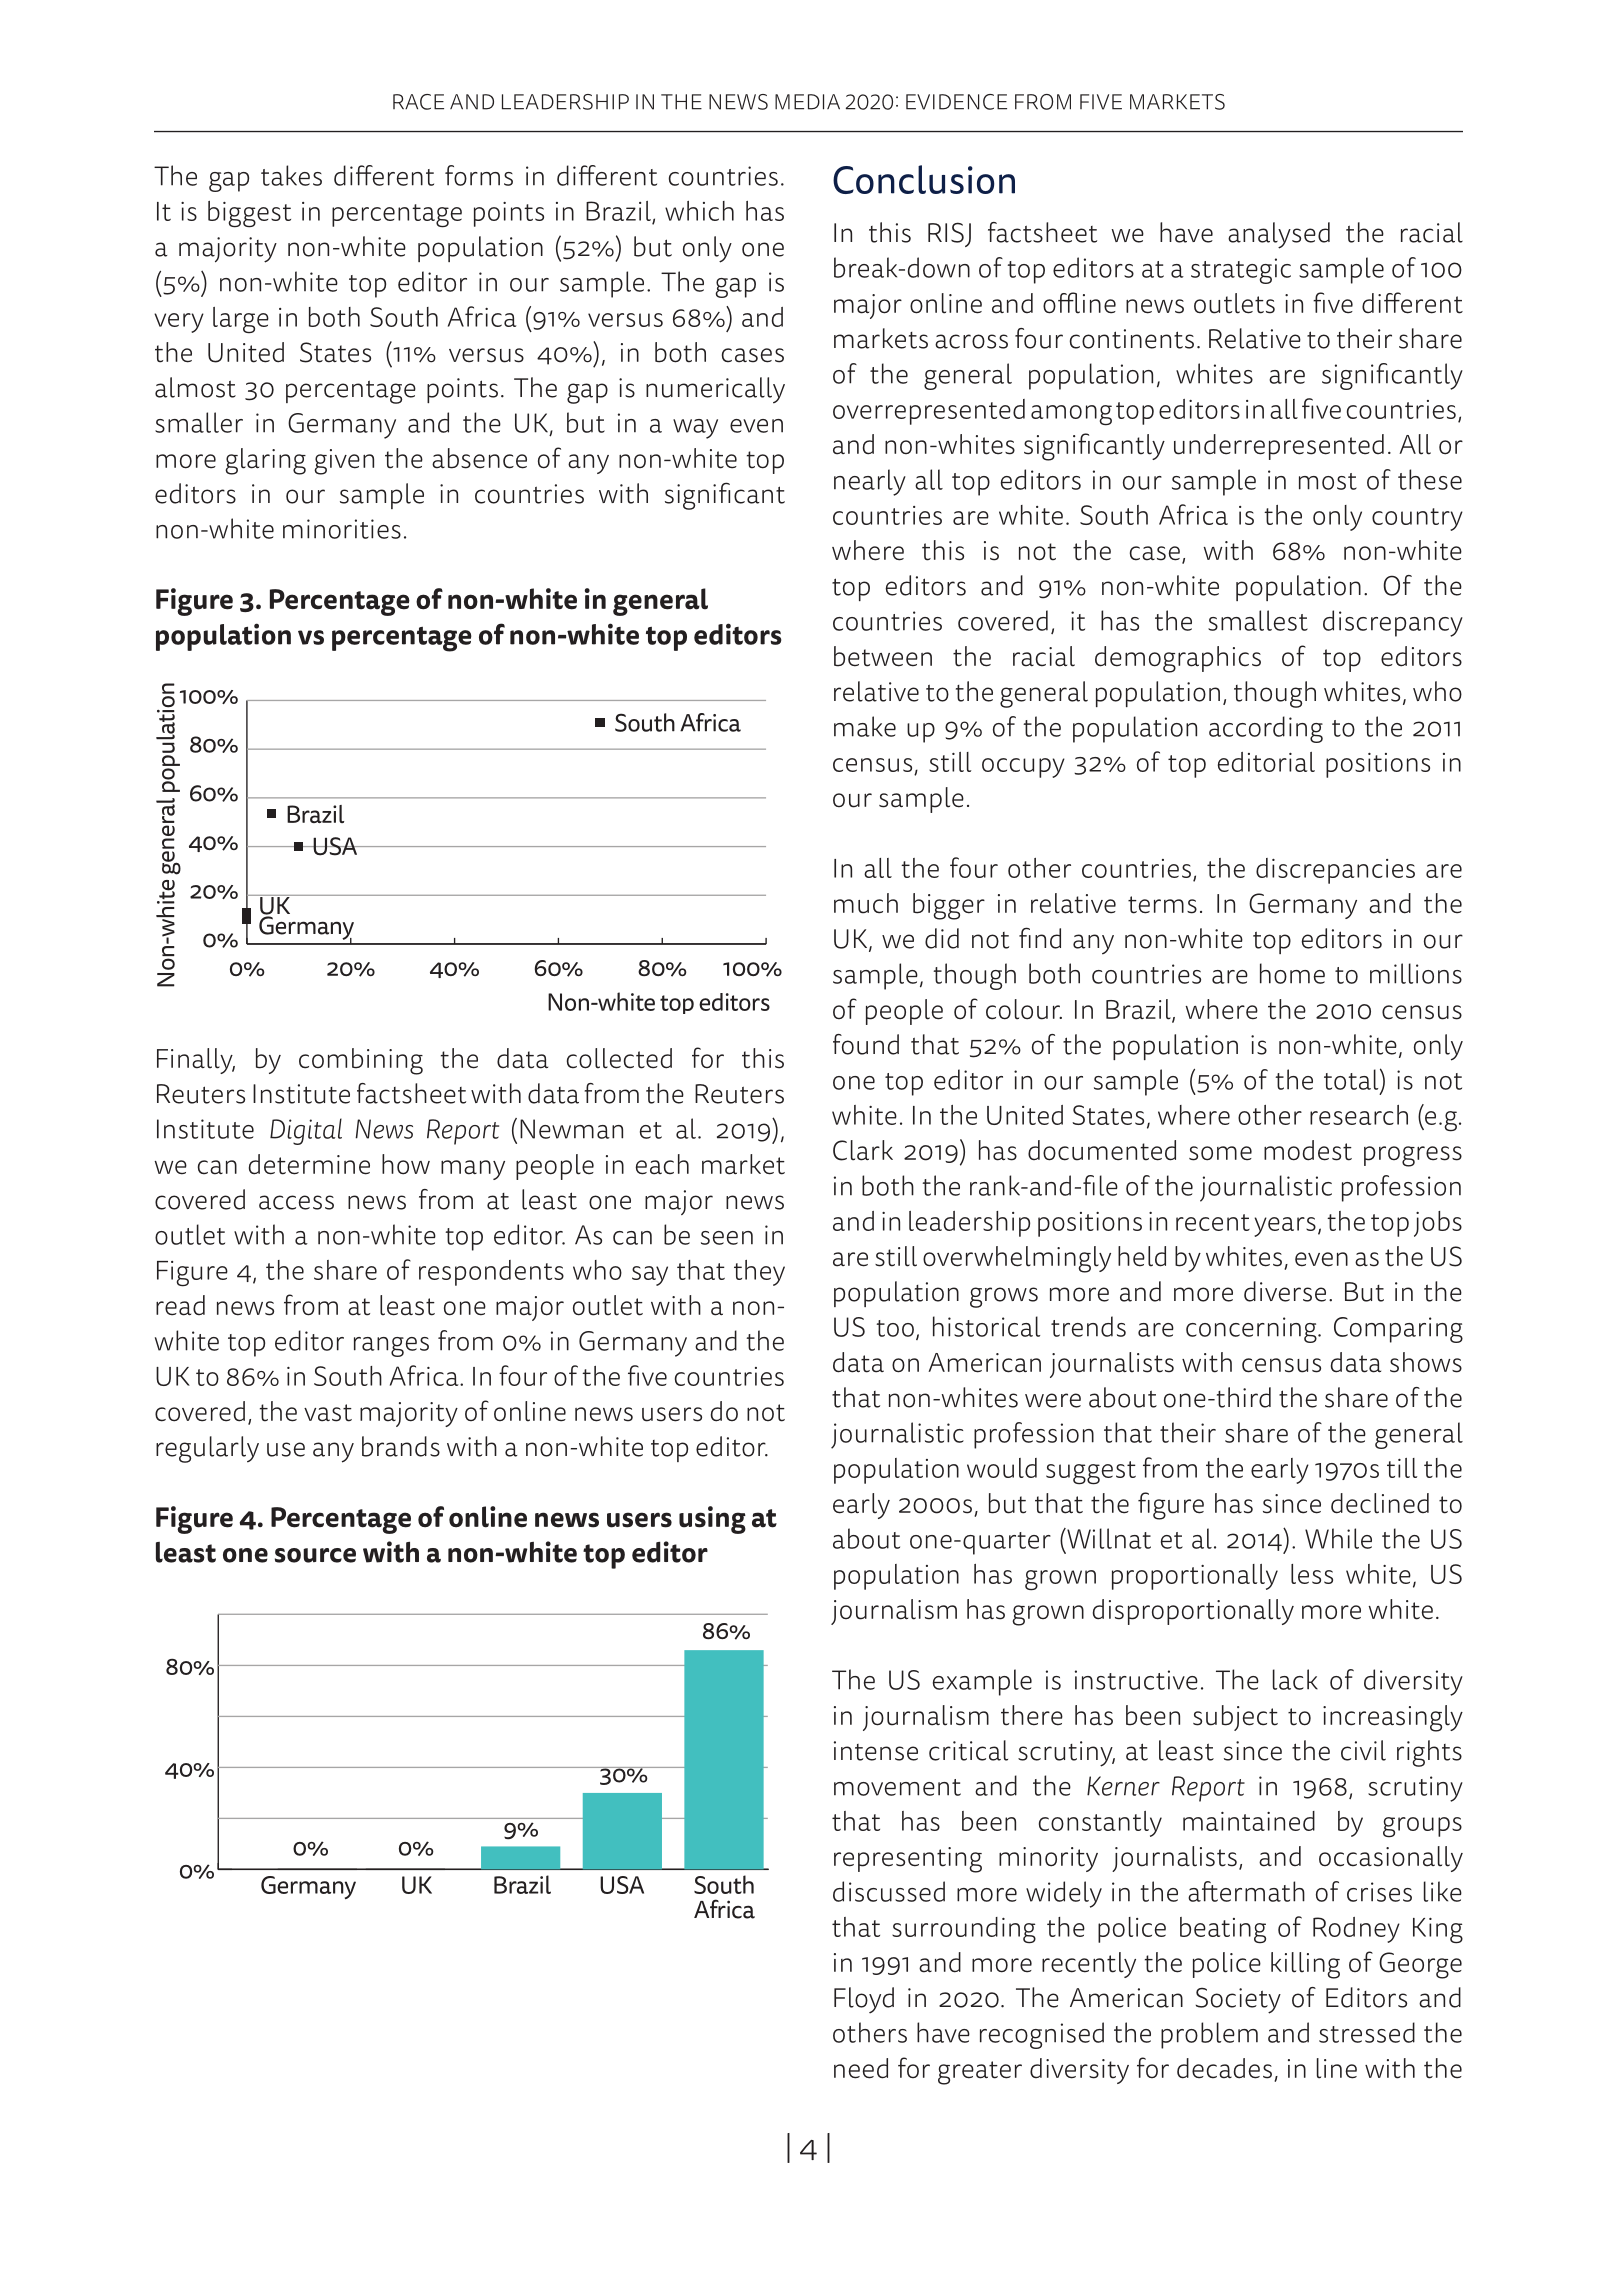 The image size is (1617, 2286). What do you see at coordinates (361, 1061) in the page?
I see `combining` at bounding box center [361, 1061].
